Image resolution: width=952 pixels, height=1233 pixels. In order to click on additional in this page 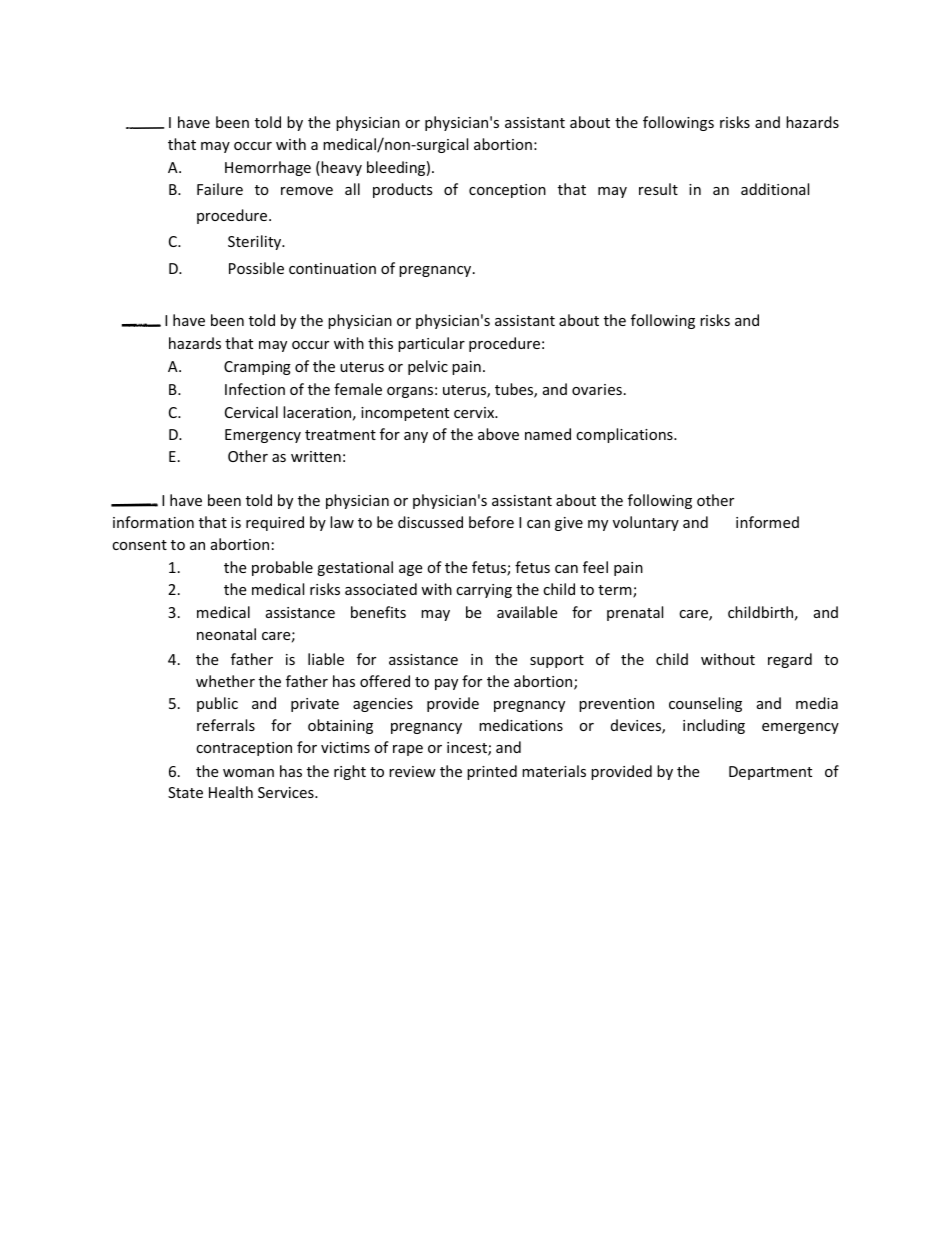, I will do `click(775, 189)`.
